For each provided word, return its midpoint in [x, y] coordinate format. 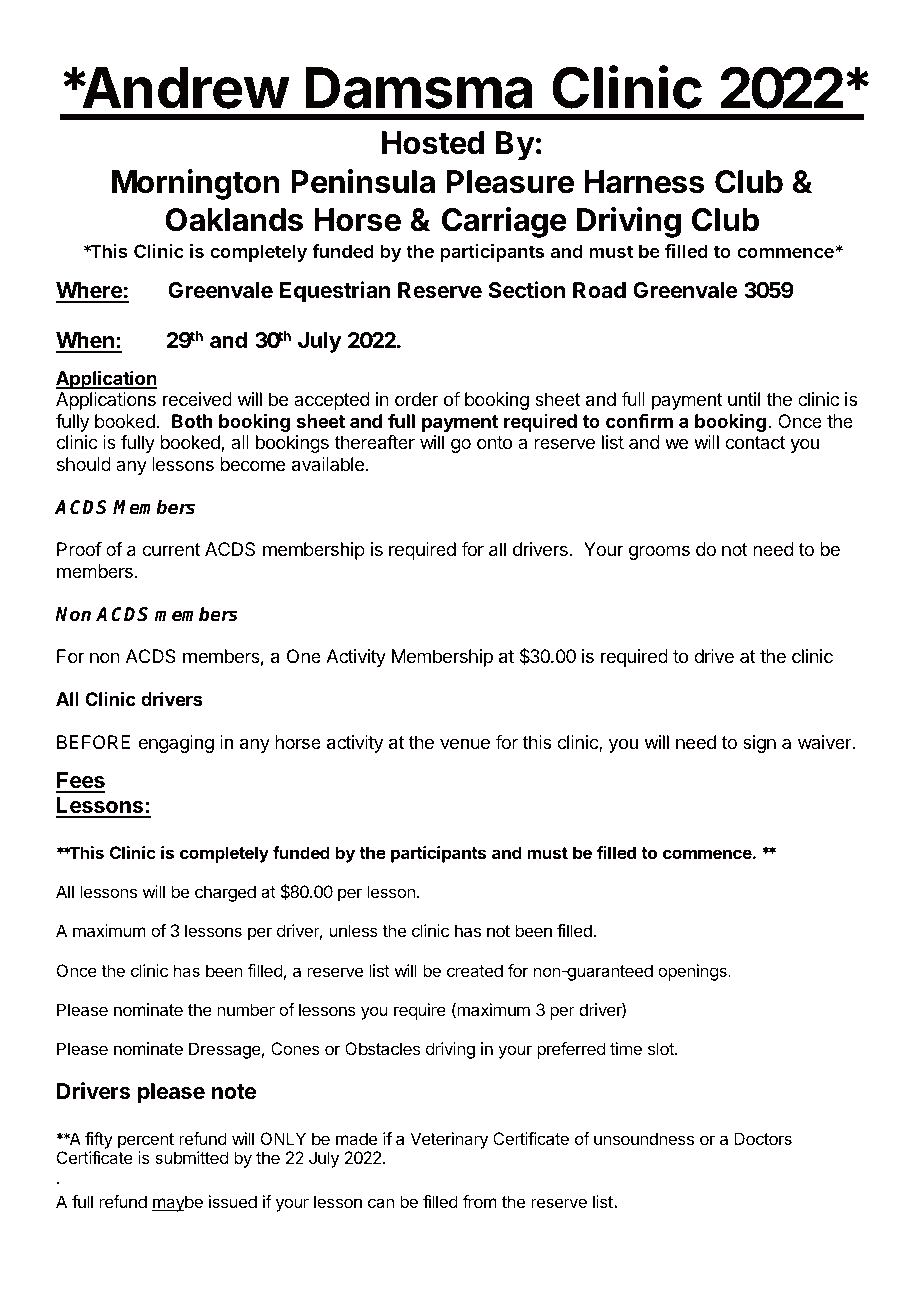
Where [90, 292]
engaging [176, 744]
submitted [191, 1157]
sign [759, 744]
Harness [644, 182]
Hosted [433, 143]
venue [465, 743]
